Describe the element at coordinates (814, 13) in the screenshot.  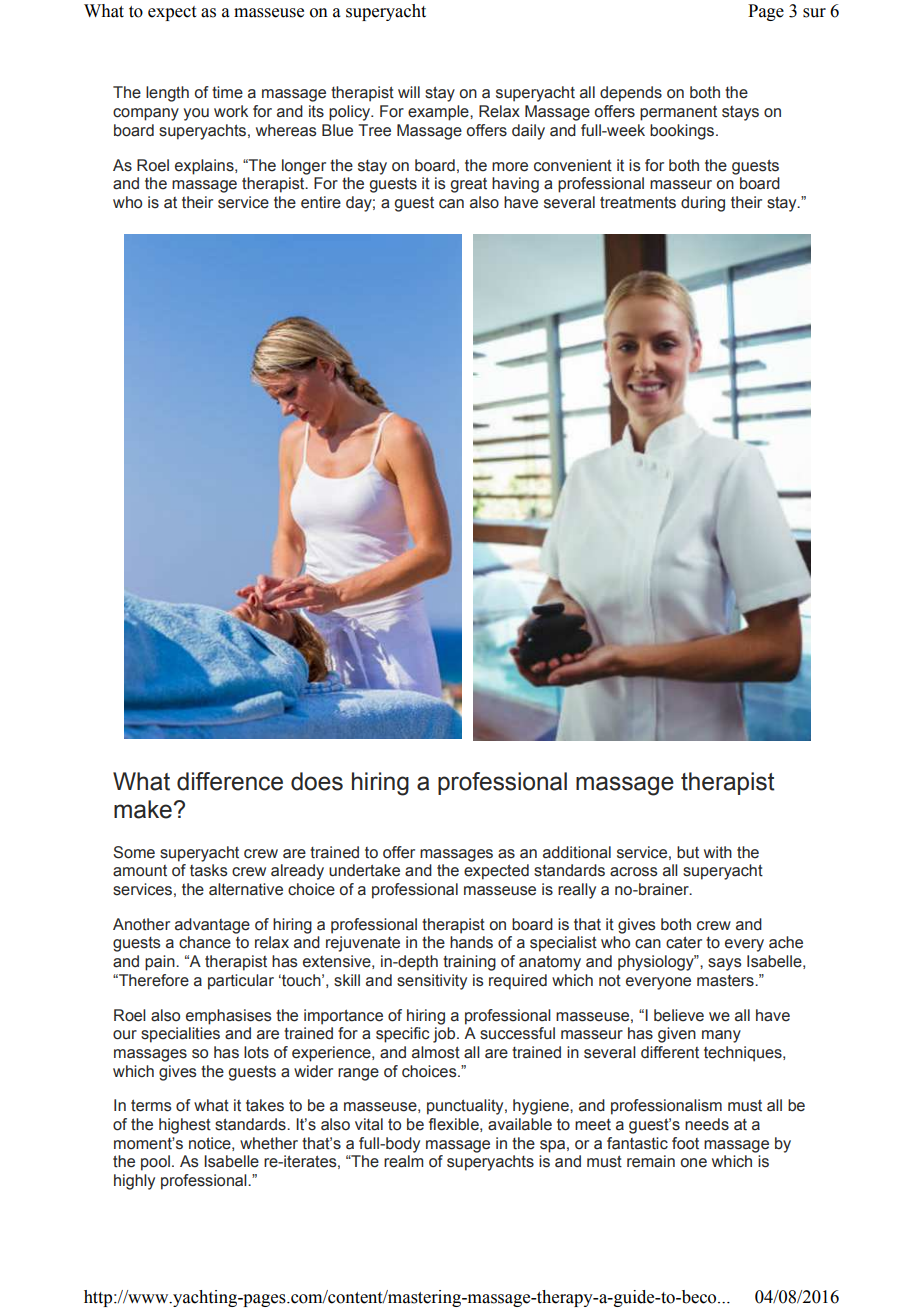
I see `sur` at that location.
